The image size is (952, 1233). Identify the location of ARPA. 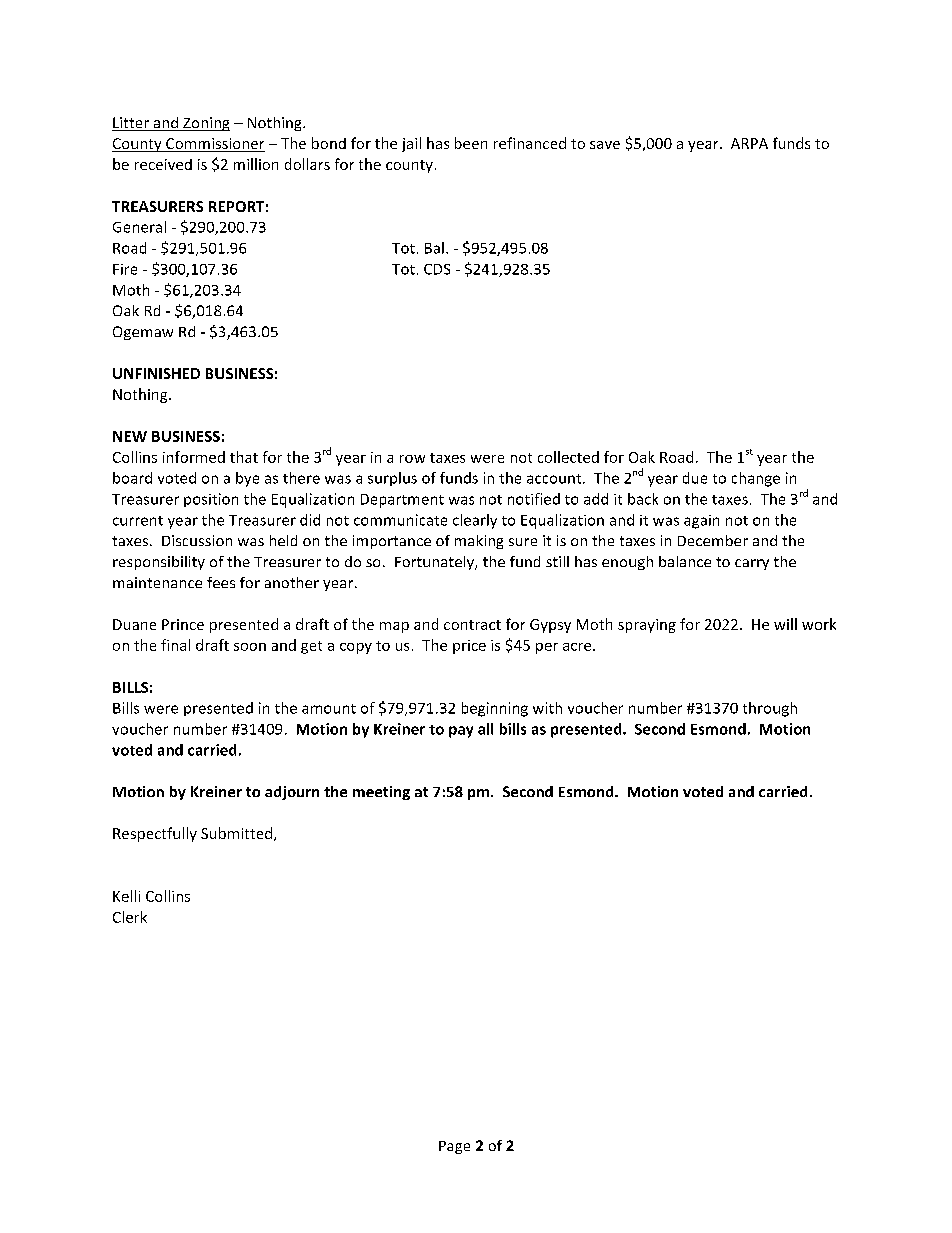
(749, 143).
